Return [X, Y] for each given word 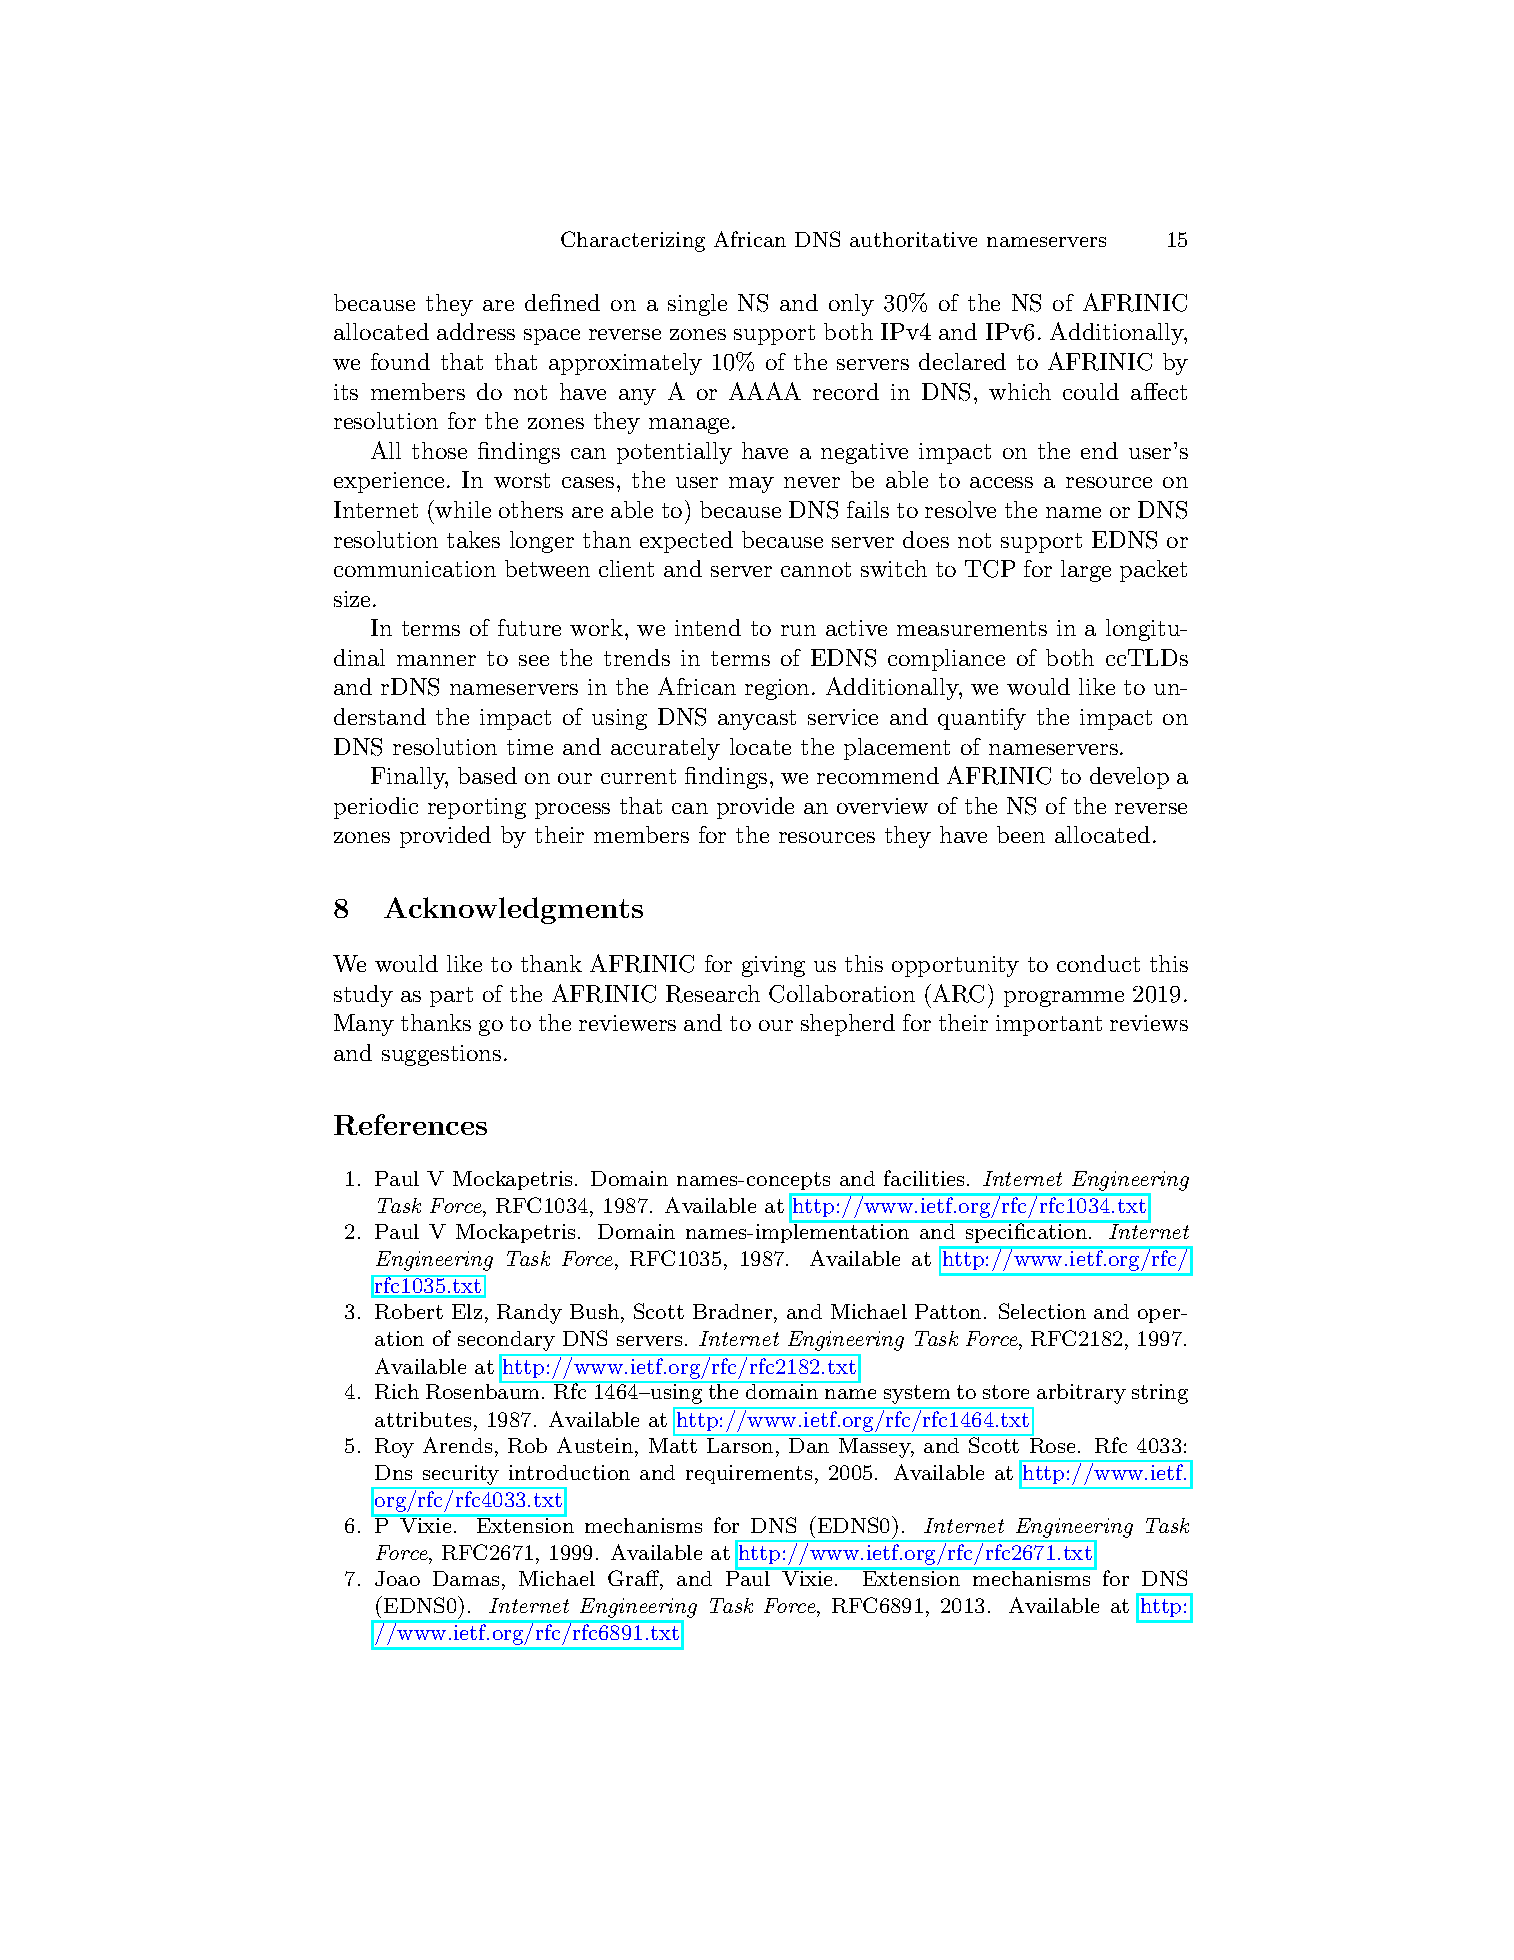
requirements [749, 1474]
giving [773, 966]
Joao [397, 1578]
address [476, 331]
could [1091, 391]
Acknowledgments [513, 910]
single [697, 305]
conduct [1098, 963]
